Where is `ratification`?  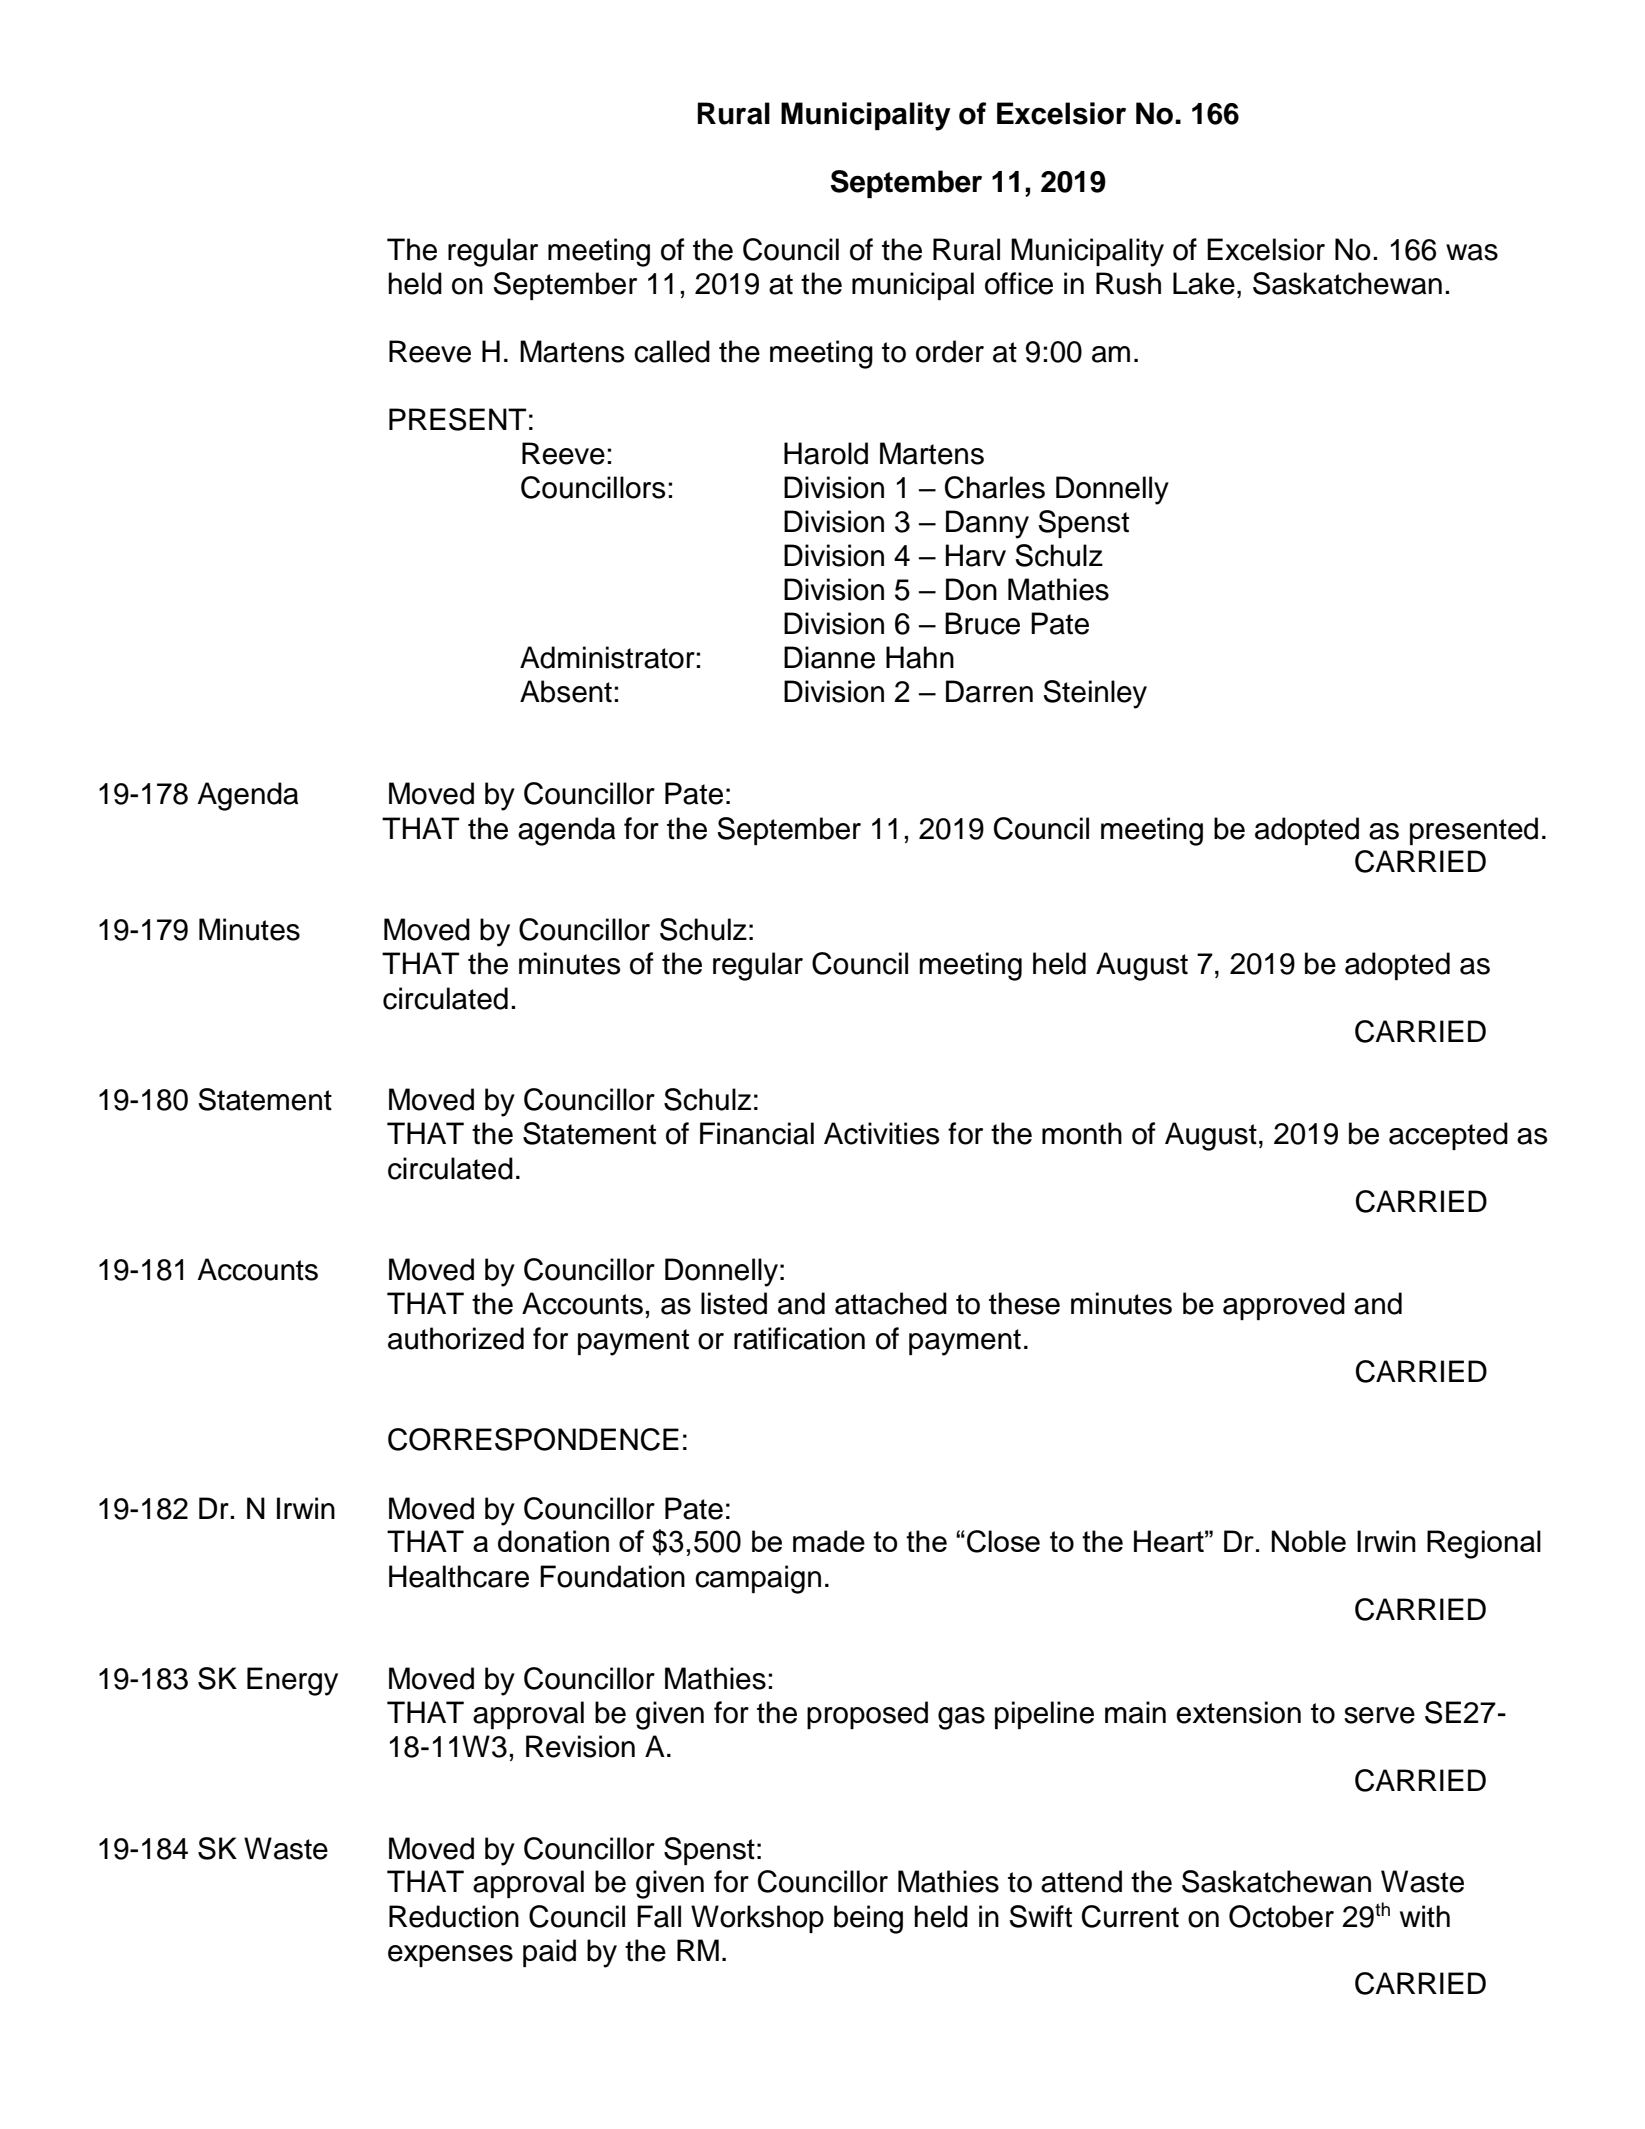 ratification is located at coordinates (799, 1338).
